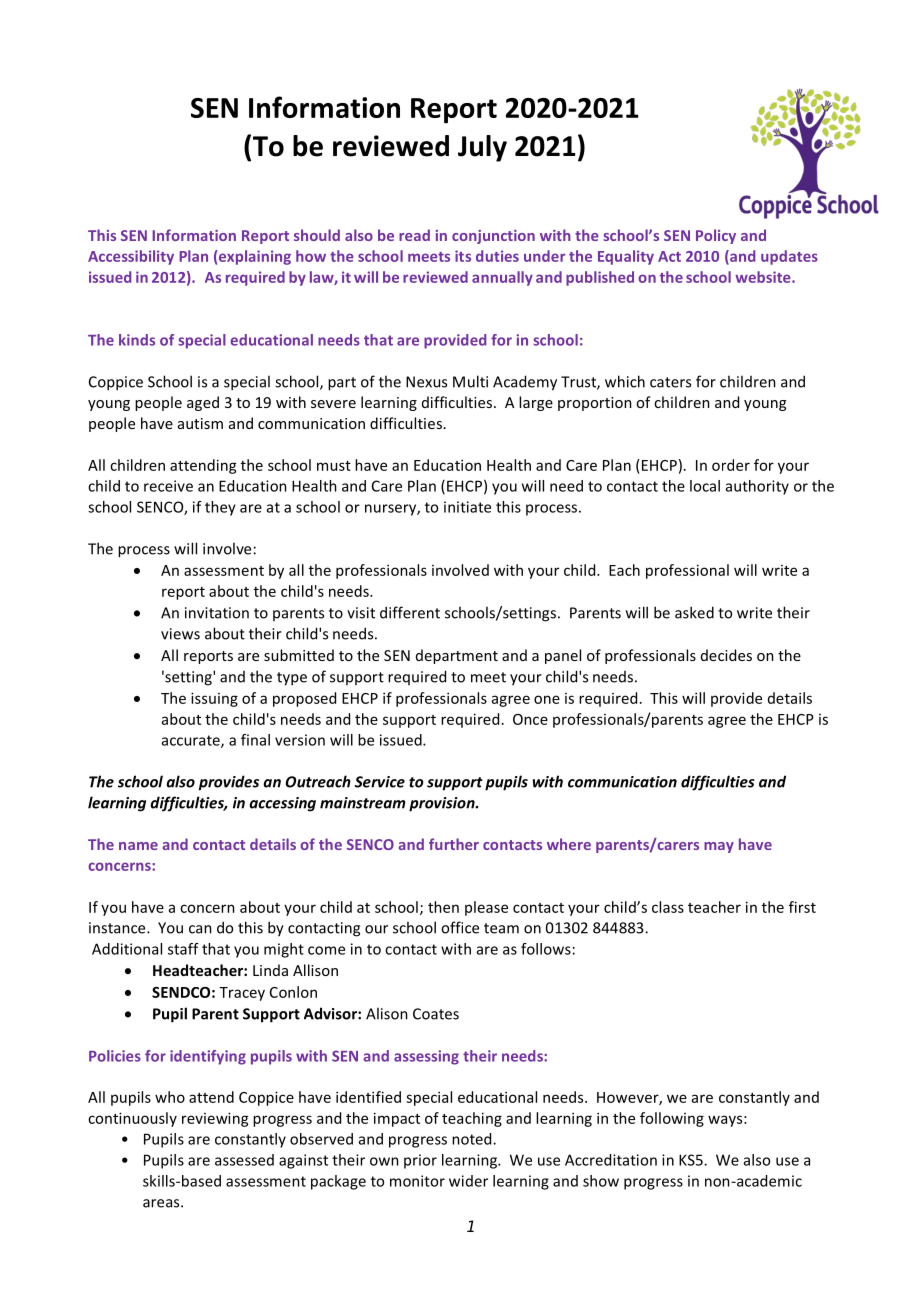  What do you see at coordinates (467, 507) in the document?
I see `initiate` at bounding box center [467, 507].
